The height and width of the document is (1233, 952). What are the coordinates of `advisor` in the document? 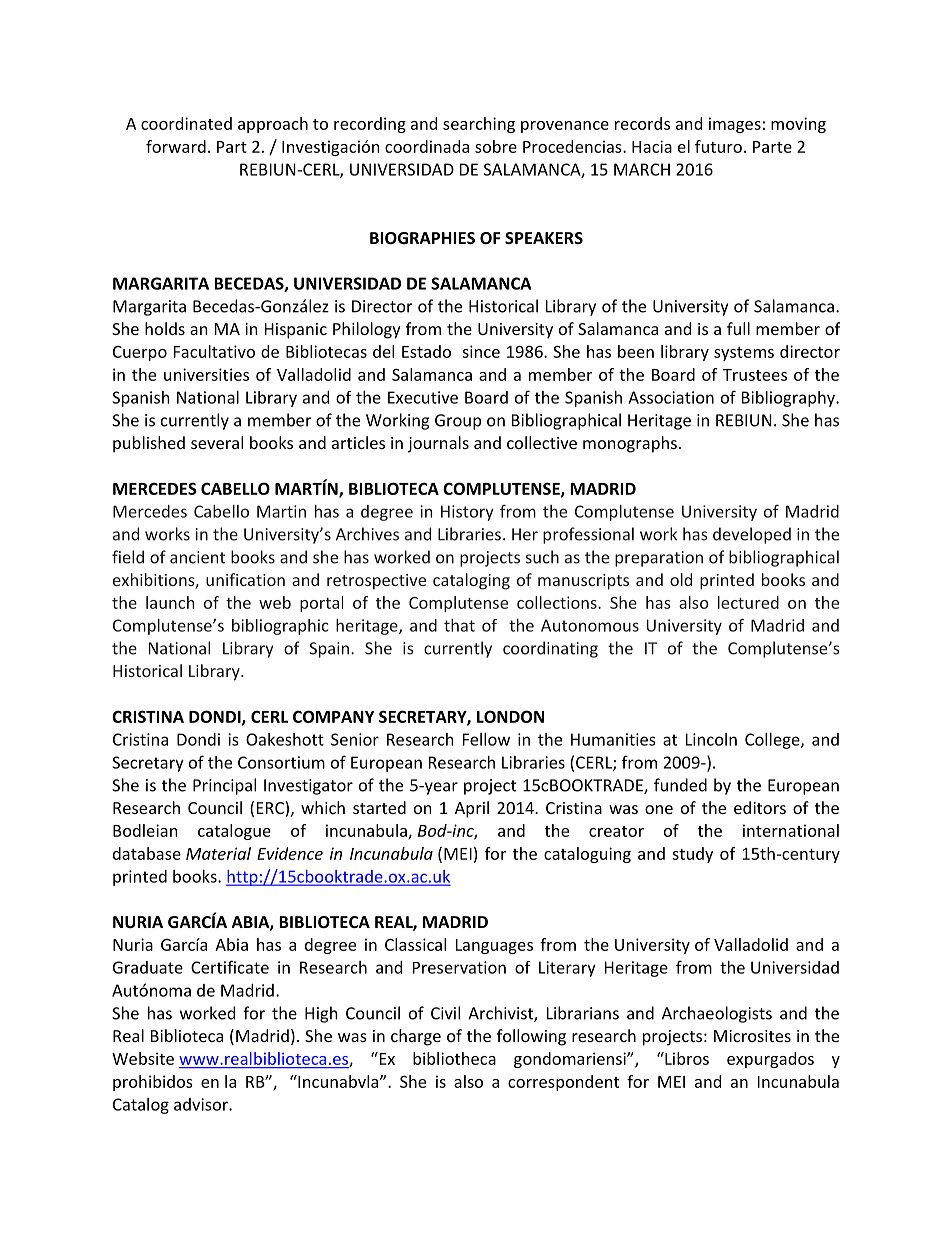 It's located at (202, 1104).
